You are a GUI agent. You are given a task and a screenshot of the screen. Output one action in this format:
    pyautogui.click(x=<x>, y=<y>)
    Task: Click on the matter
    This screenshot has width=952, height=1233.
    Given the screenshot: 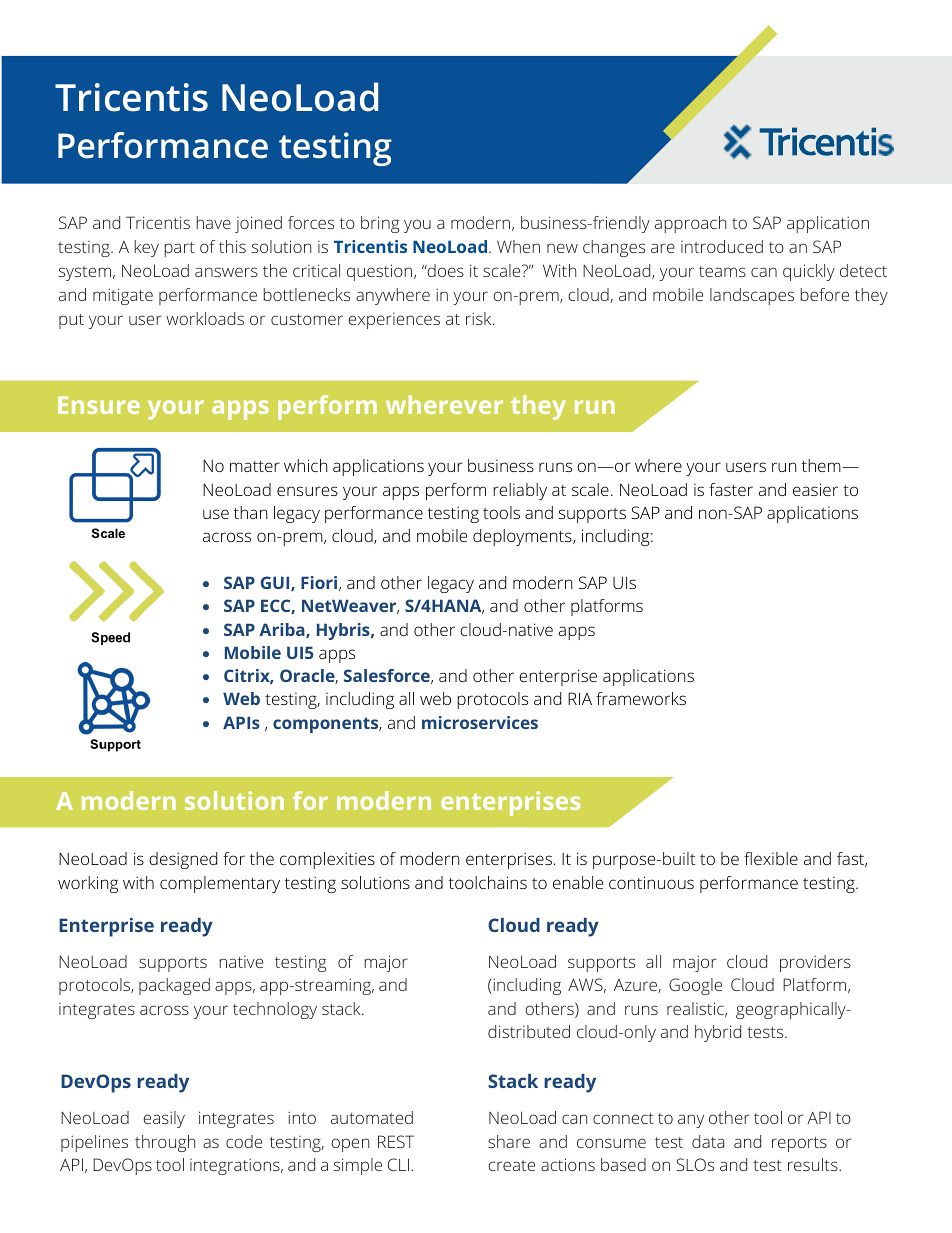 What is the action you would take?
    pyautogui.click(x=255, y=466)
